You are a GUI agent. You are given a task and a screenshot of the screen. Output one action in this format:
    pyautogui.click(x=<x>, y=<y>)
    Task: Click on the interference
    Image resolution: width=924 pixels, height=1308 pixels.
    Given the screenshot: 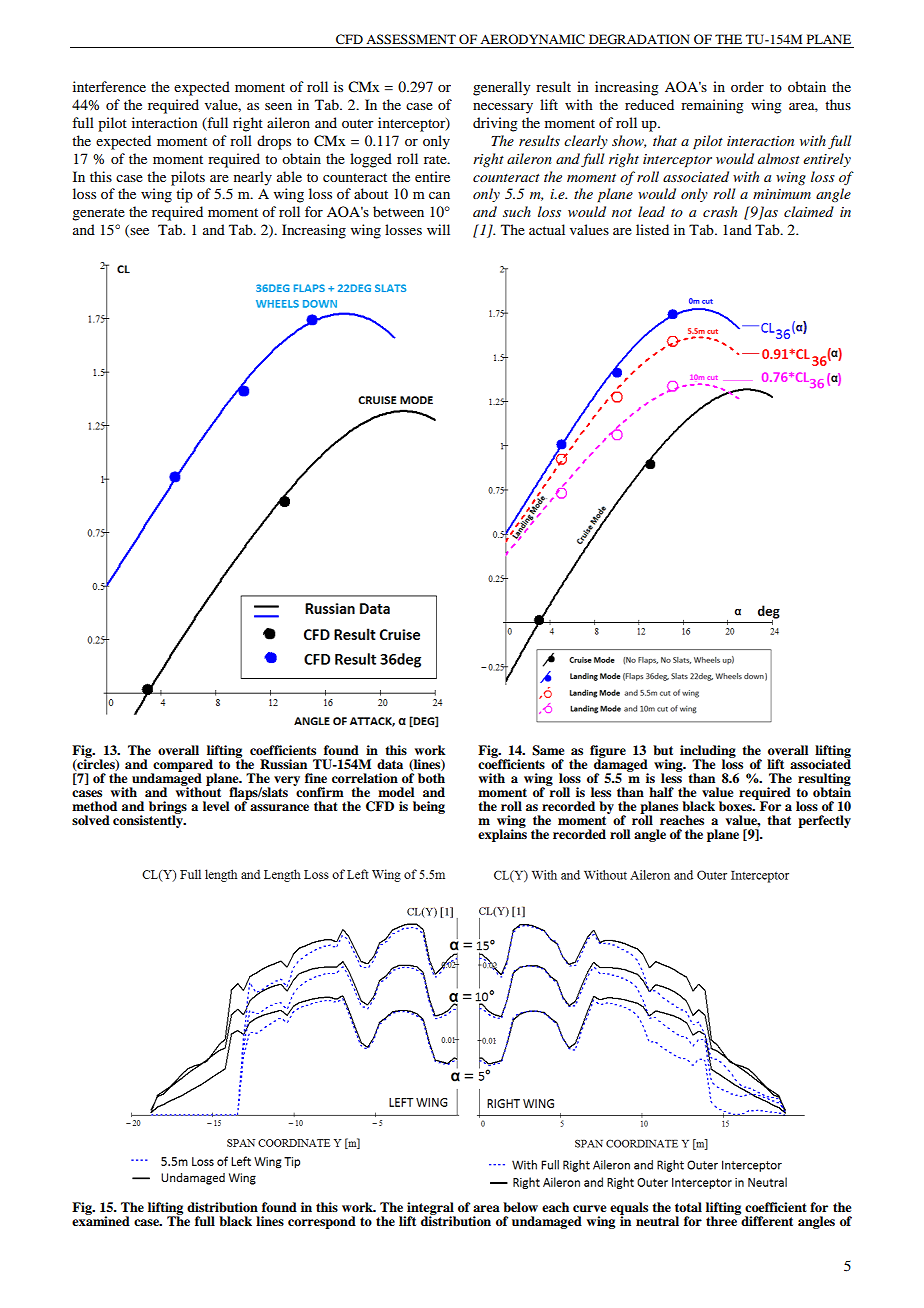 What is the action you would take?
    pyautogui.click(x=109, y=86)
